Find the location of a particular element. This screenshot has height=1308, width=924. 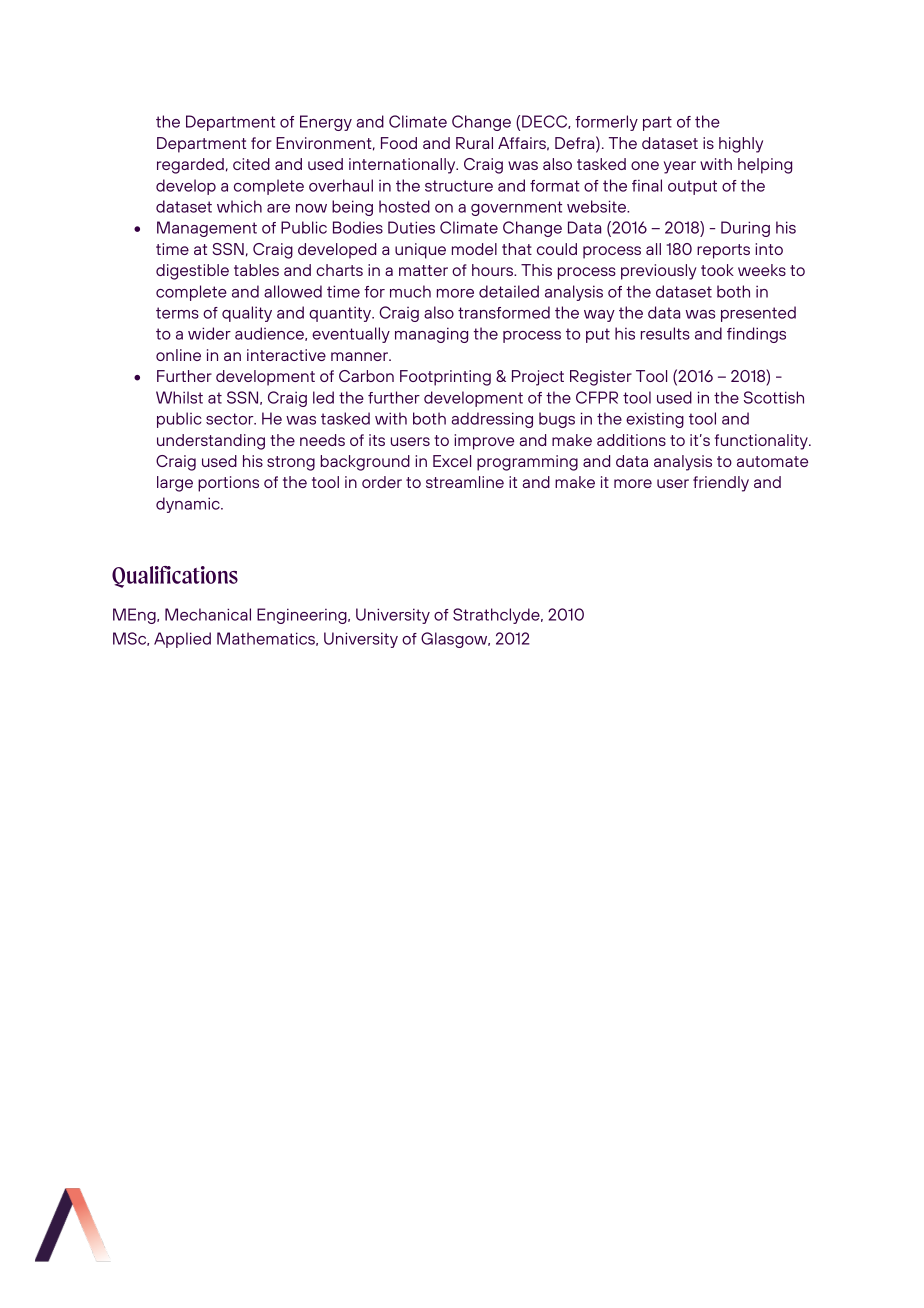

cited is located at coordinates (251, 164).
